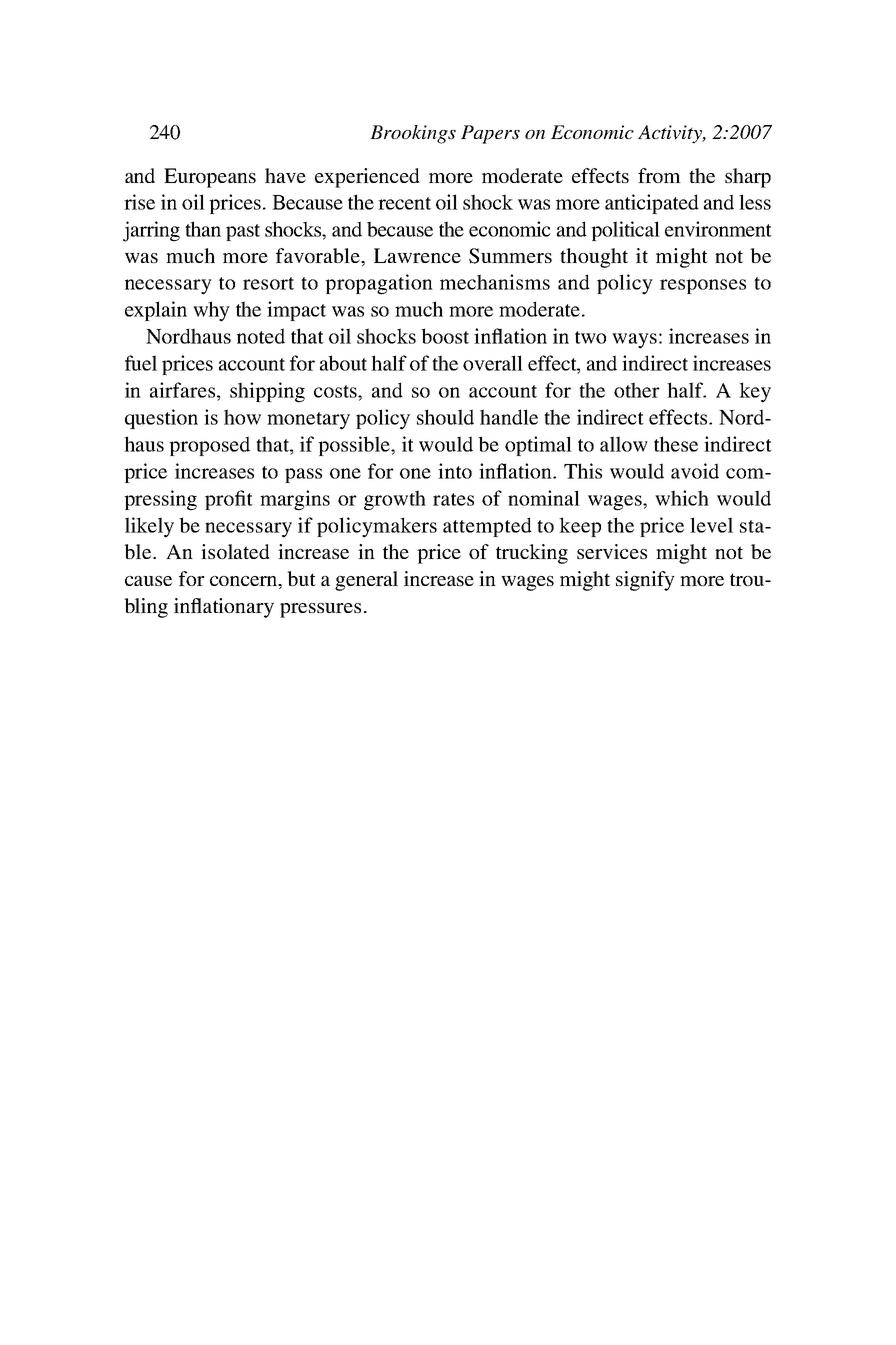  What do you see at coordinates (210, 178) in the document?
I see `Europeans` at bounding box center [210, 178].
